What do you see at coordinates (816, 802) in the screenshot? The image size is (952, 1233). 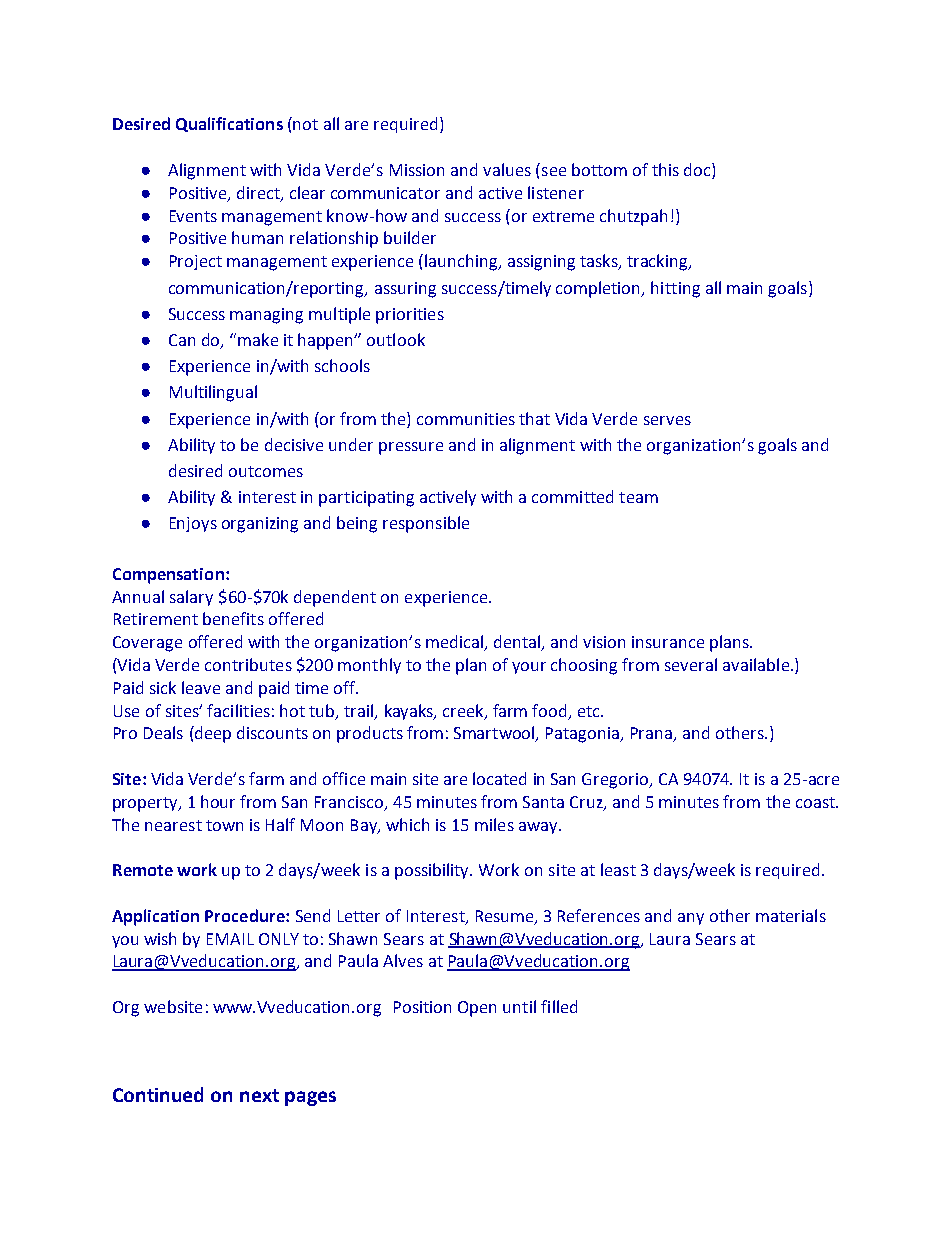 I see `coast` at bounding box center [816, 802].
